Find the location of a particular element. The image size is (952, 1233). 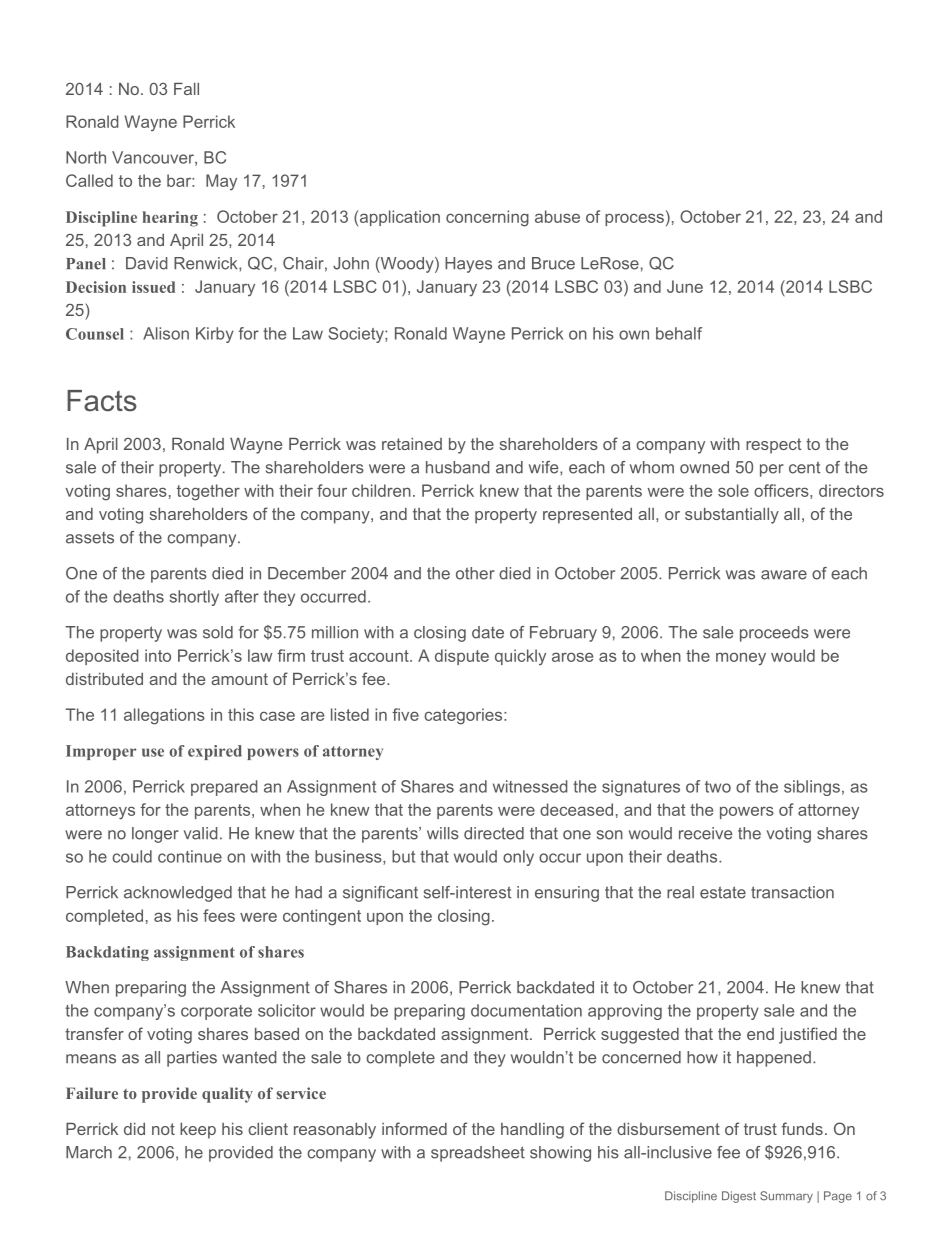

acknowledged is located at coordinates (178, 894).
